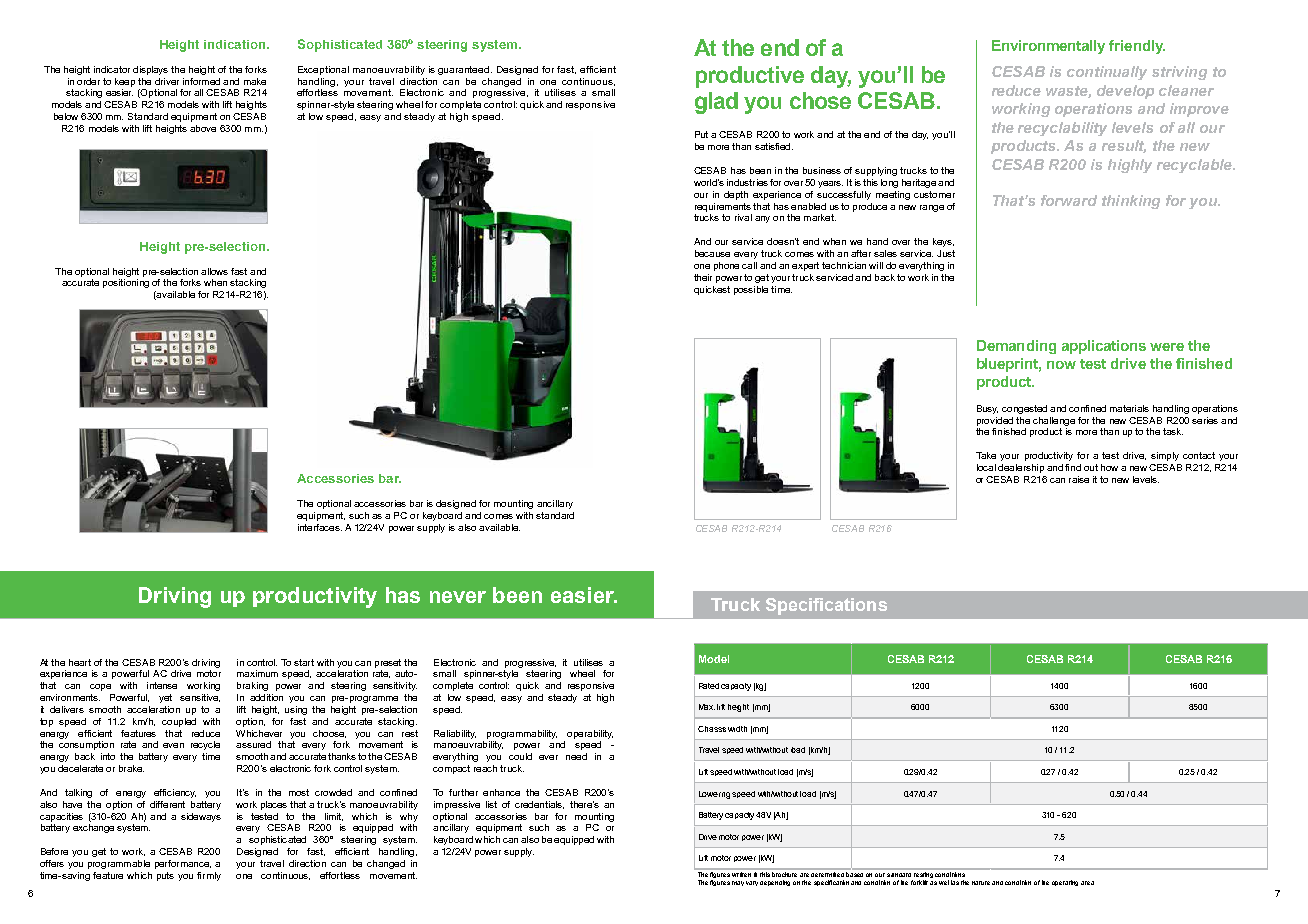  I want to click on performance, so click(183, 864).
